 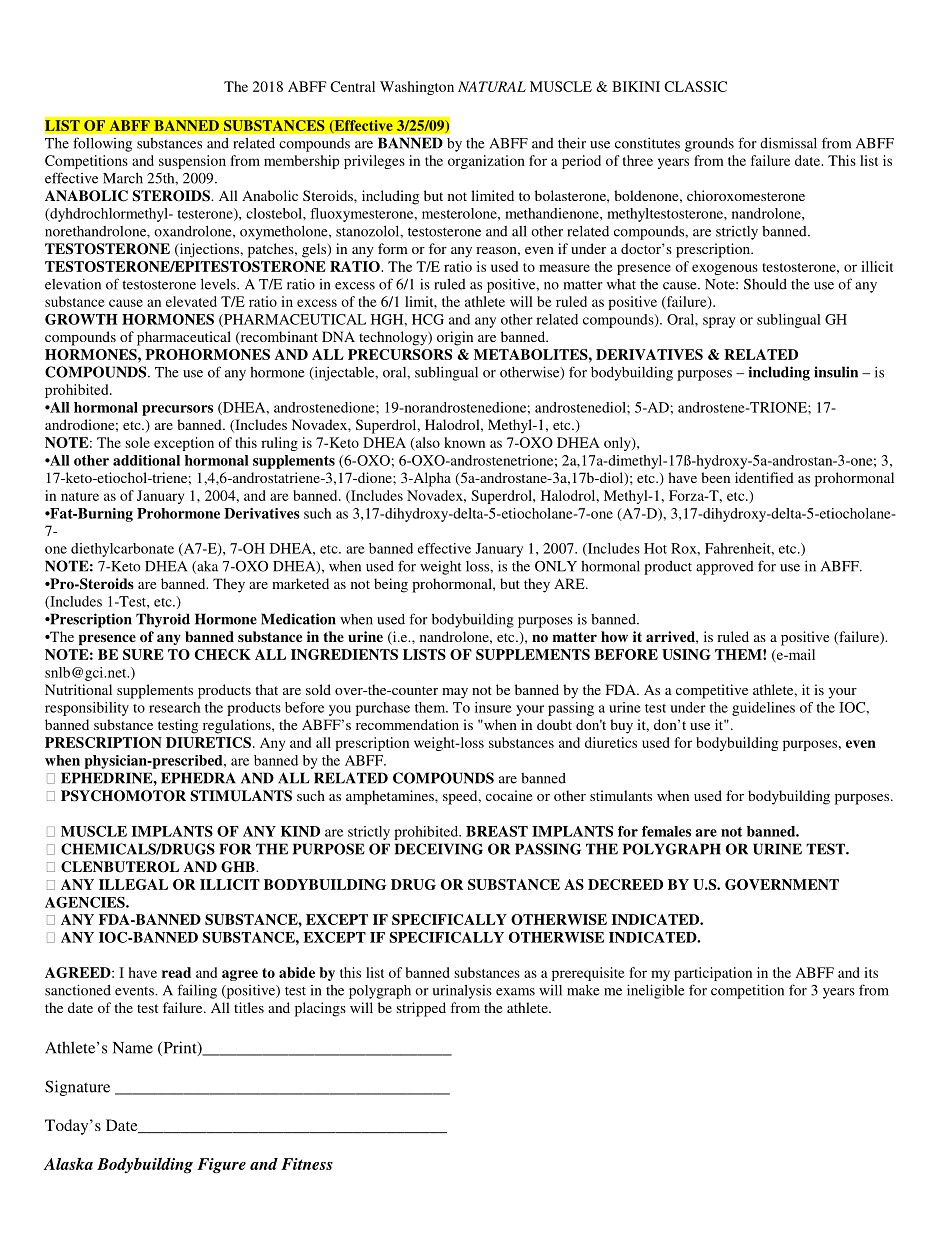 What do you see at coordinates (163, 620) in the document?
I see `Thyroid` at bounding box center [163, 620].
